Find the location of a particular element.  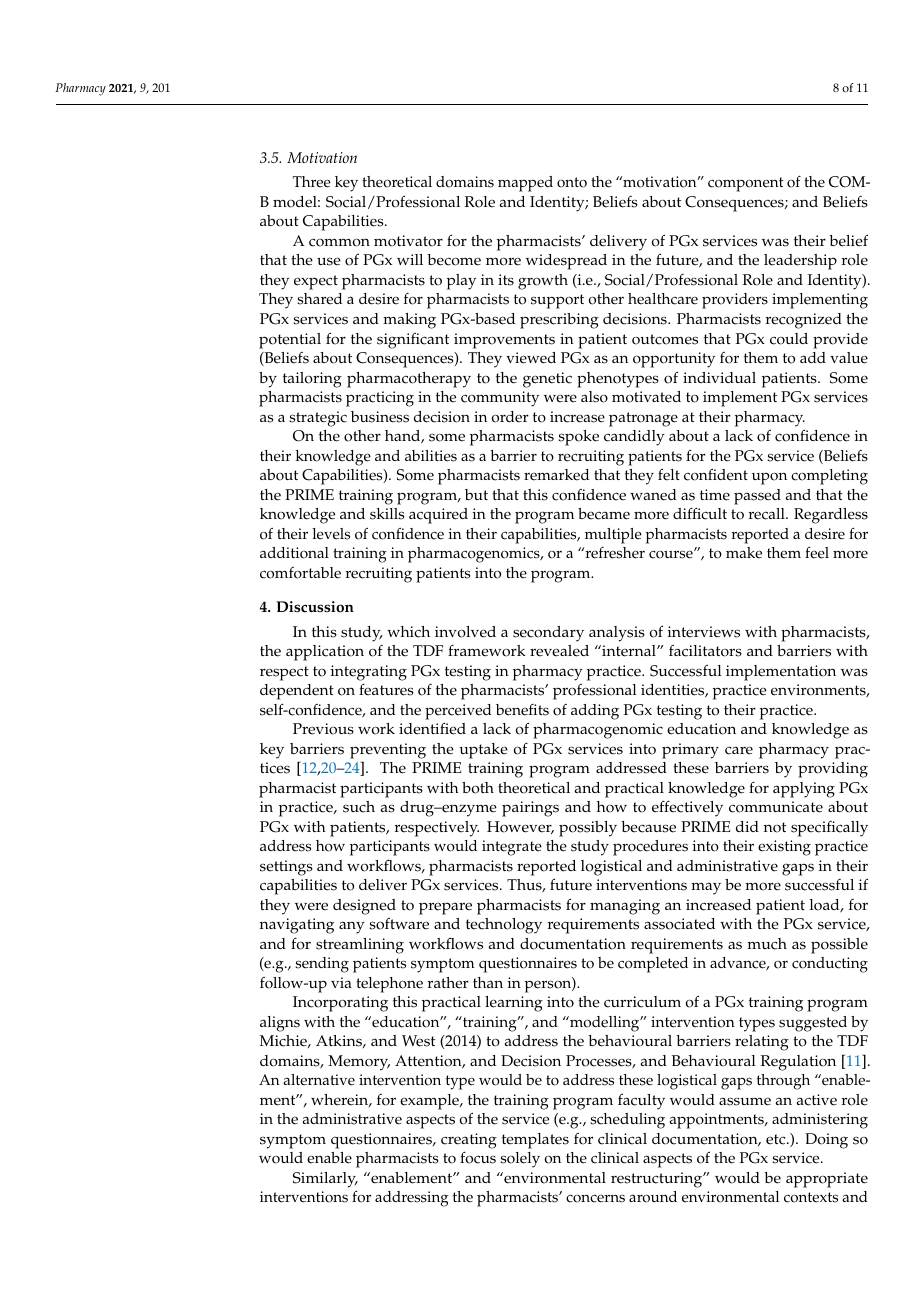

facilitators is located at coordinates (705, 651).
